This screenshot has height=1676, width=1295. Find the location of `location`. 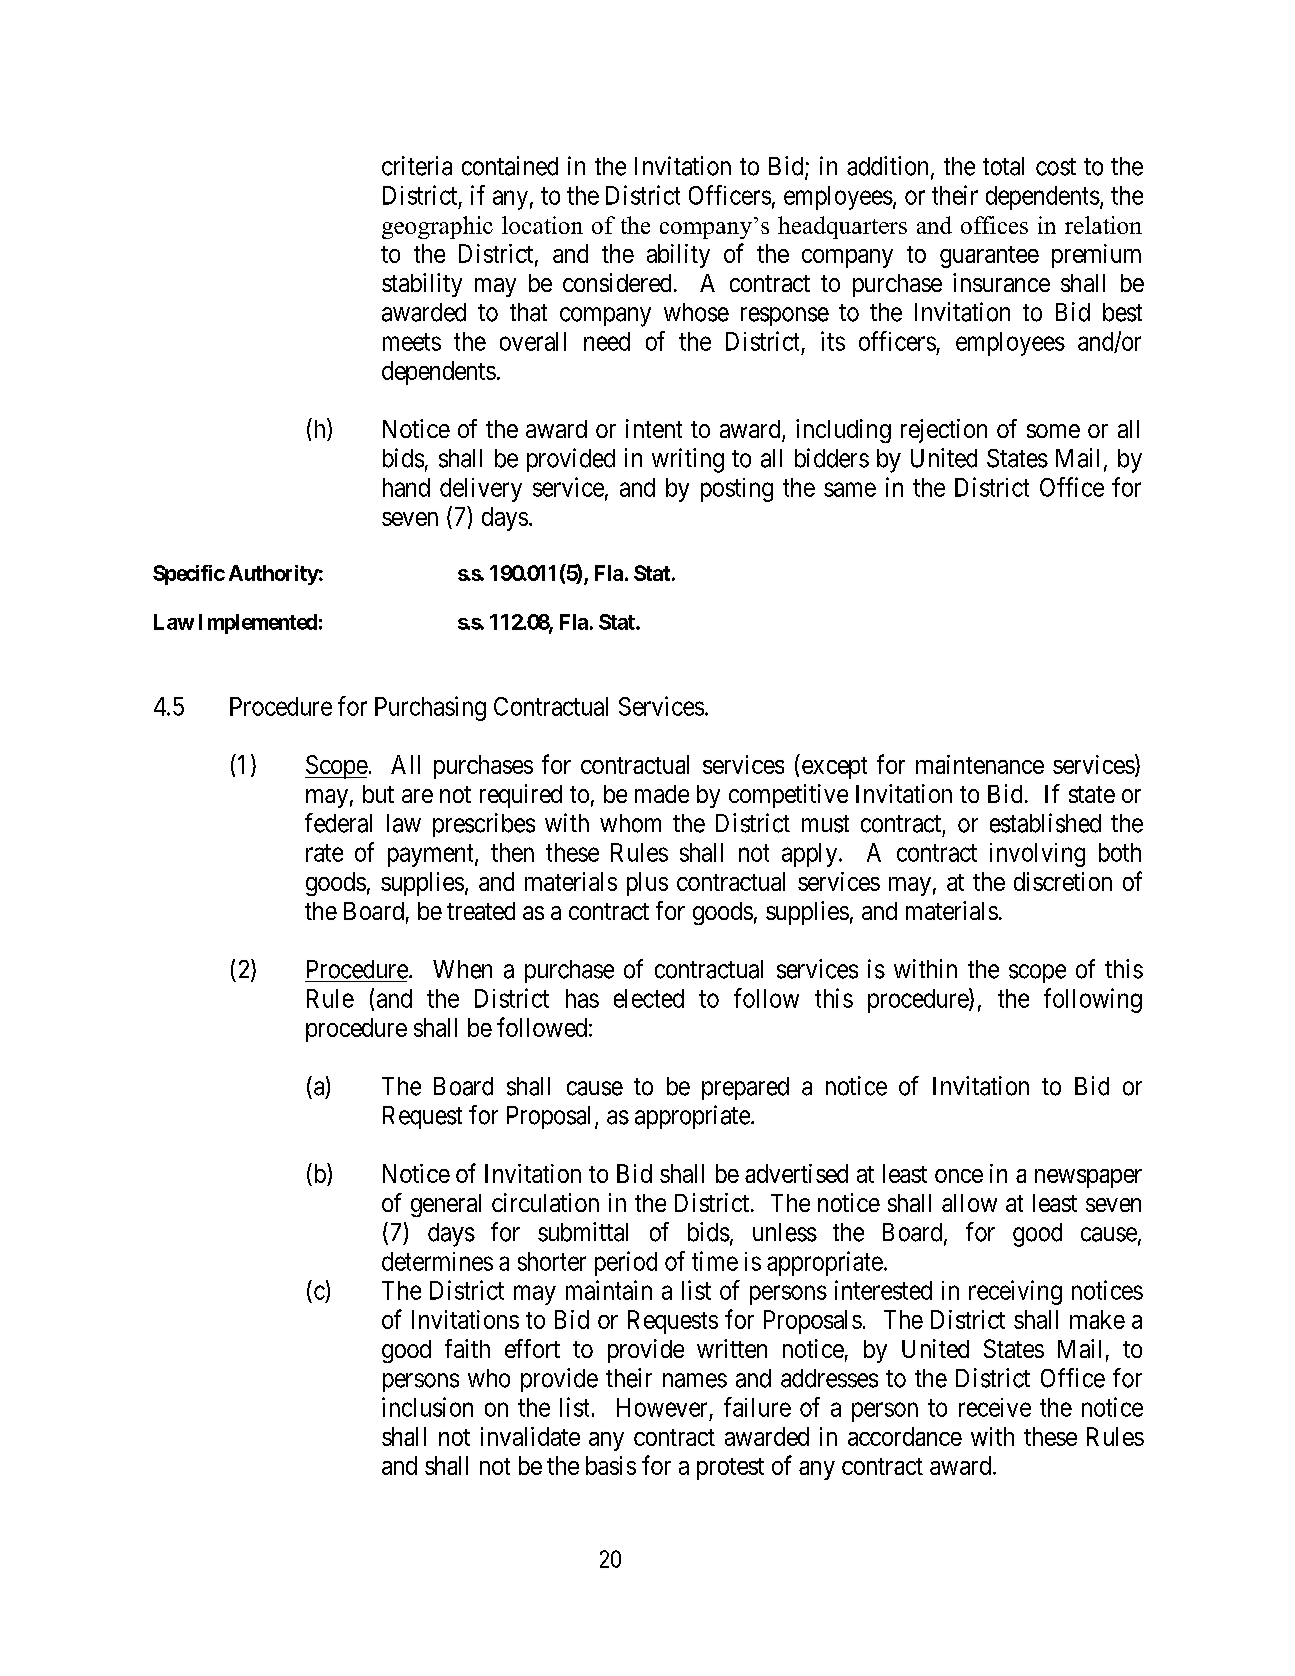

location is located at coordinates (542, 225).
